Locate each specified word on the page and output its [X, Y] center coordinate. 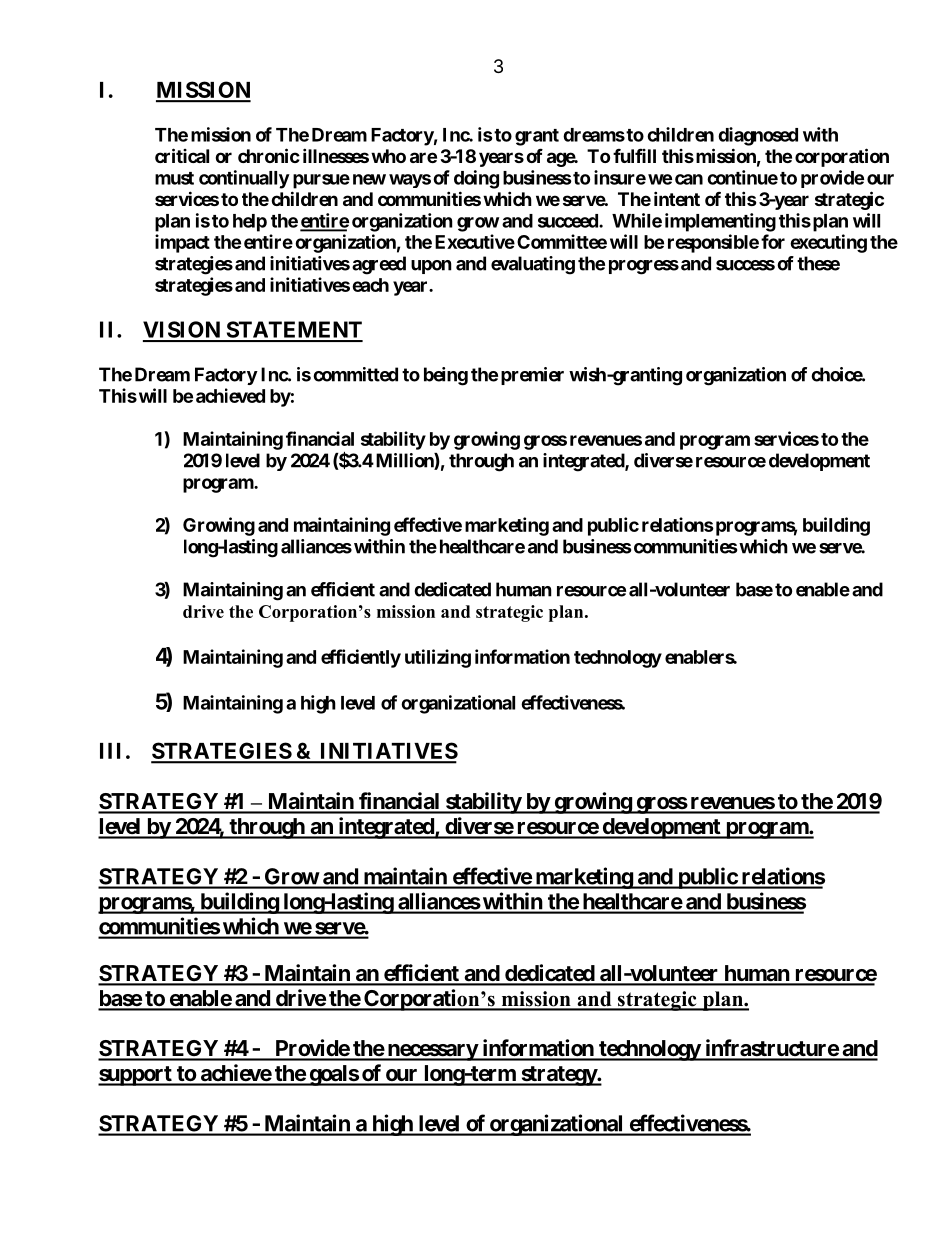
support [136, 1076]
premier [532, 376]
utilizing [438, 658]
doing [476, 179]
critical [182, 155]
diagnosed [758, 136]
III [110, 751]
